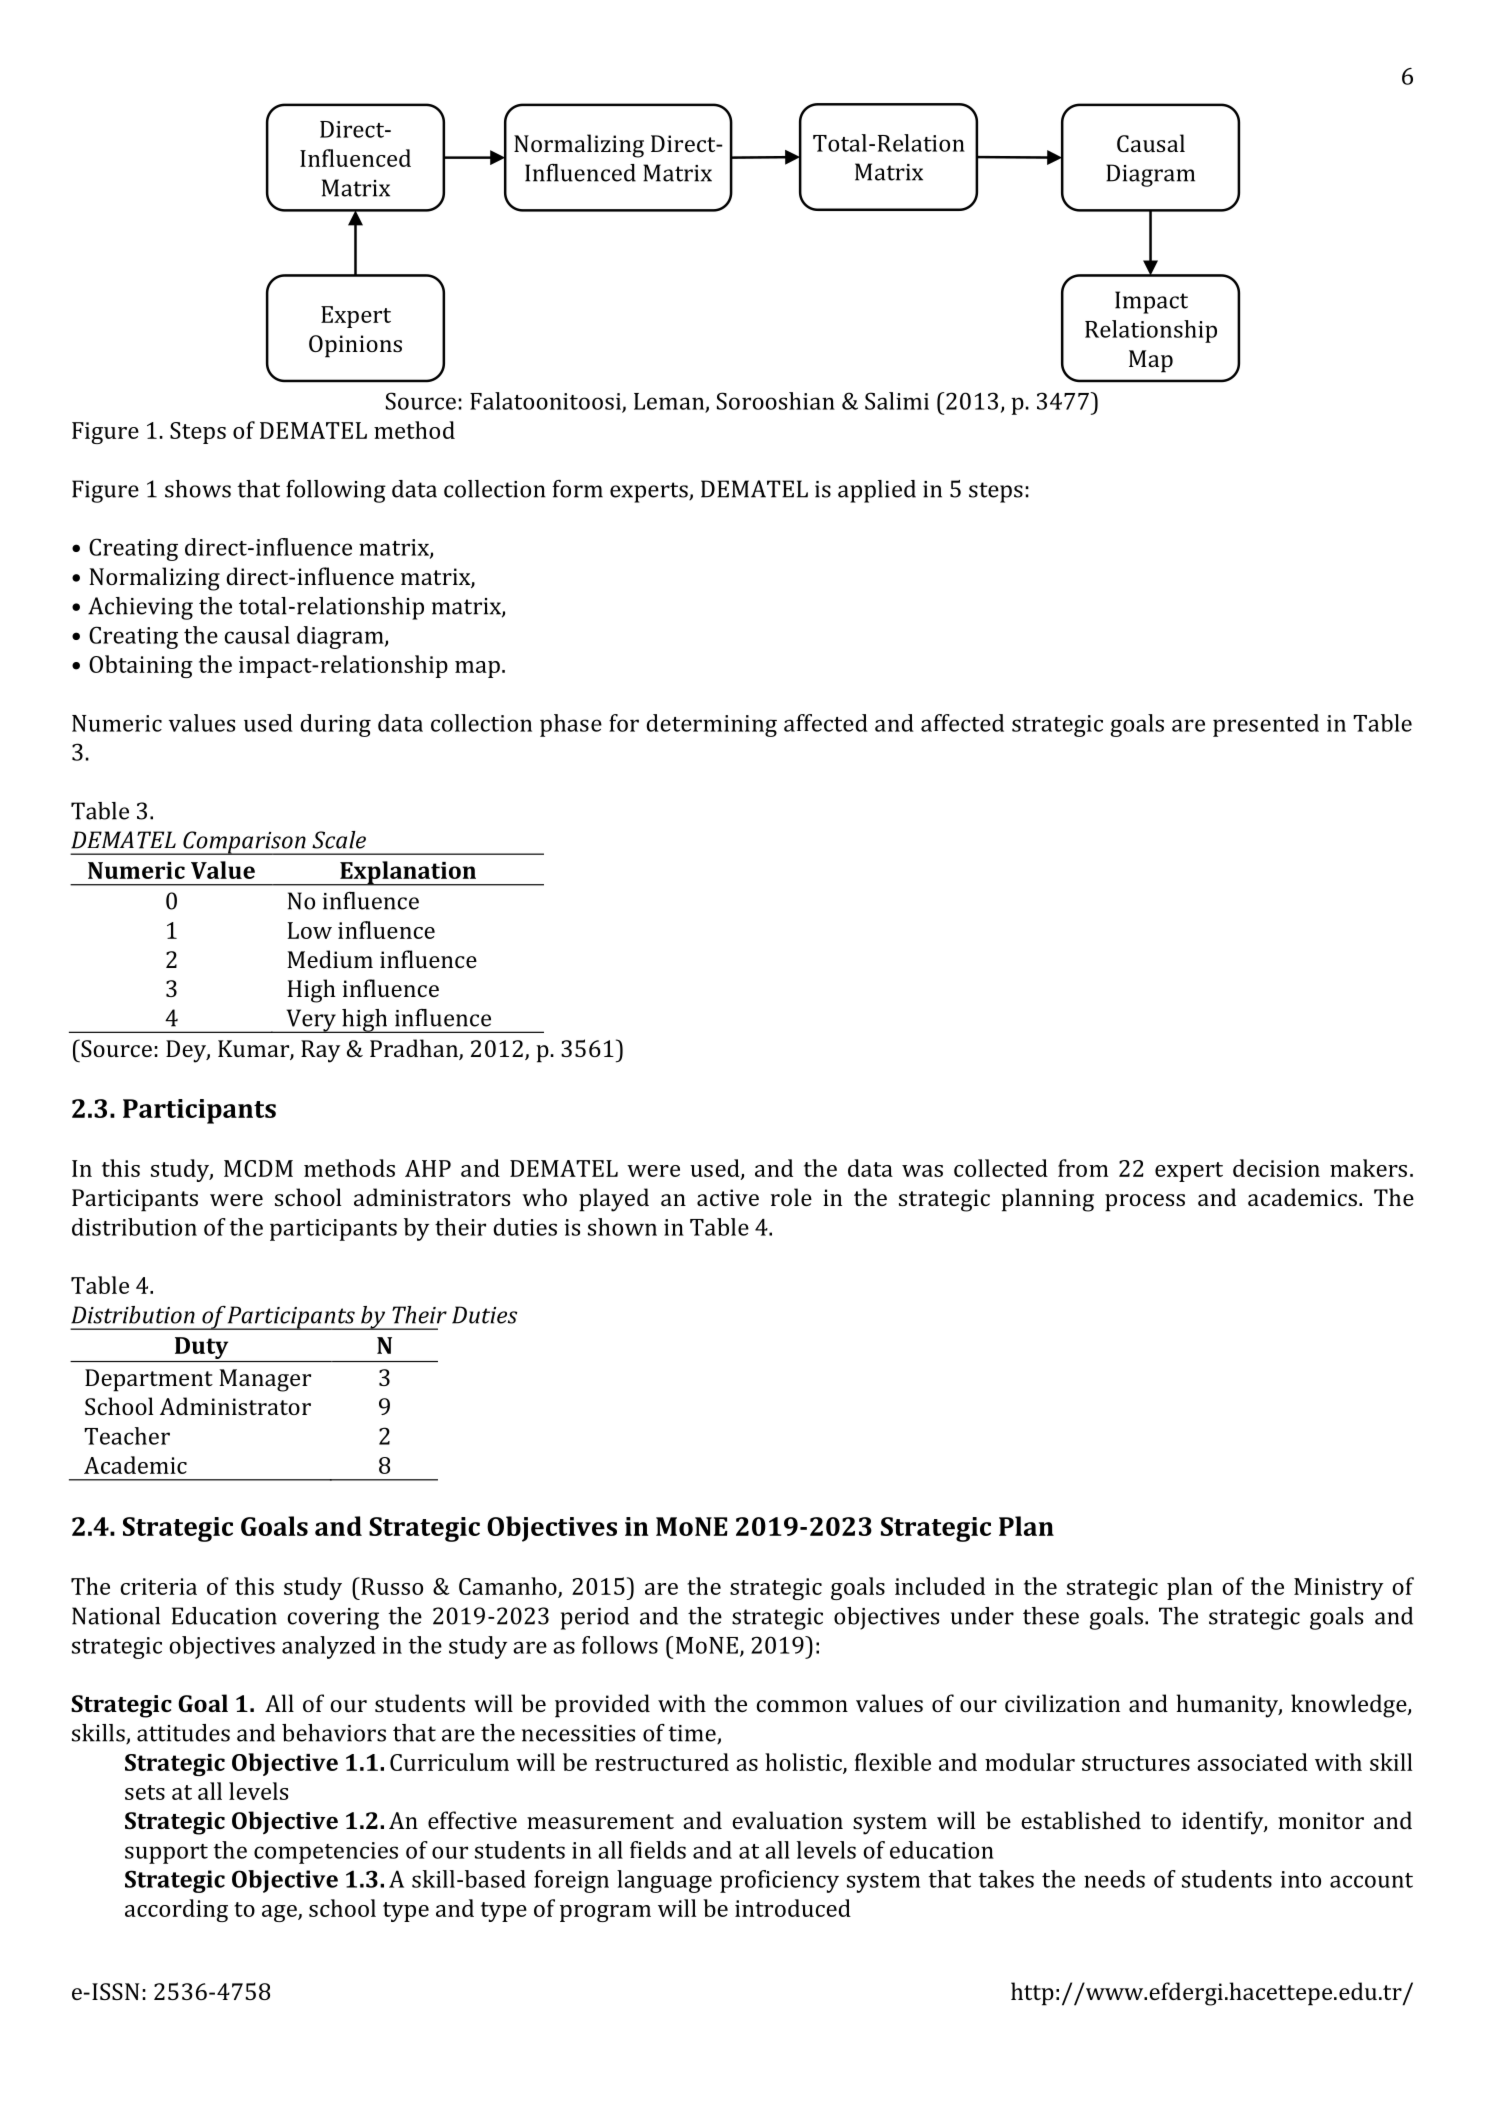 The height and width of the screenshot is (2101, 1485). I want to click on decision, so click(1276, 1168).
